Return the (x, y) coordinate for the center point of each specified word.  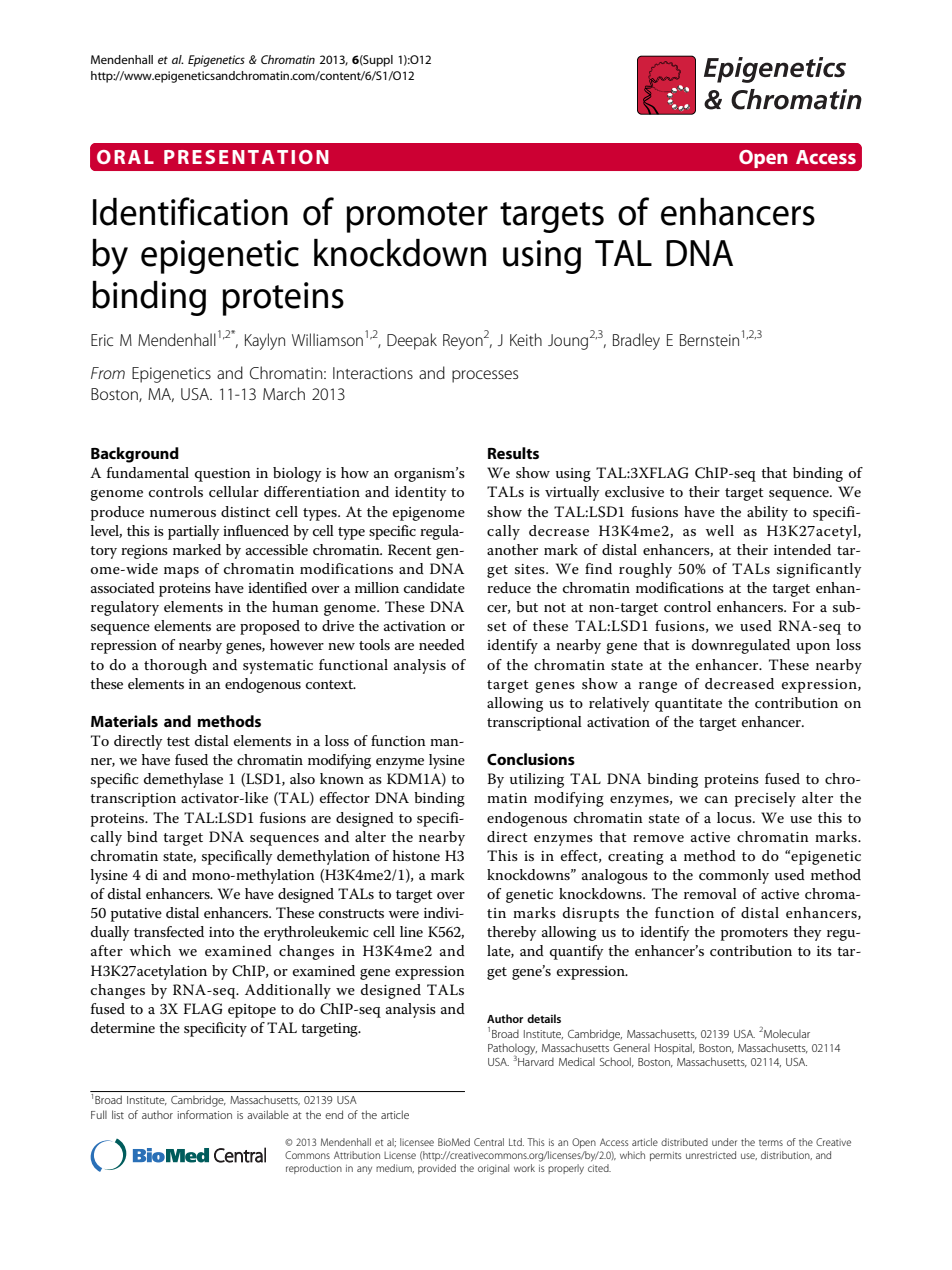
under (724, 1142)
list (118, 1114)
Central (489, 1142)
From (108, 373)
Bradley (636, 341)
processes (485, 376)
